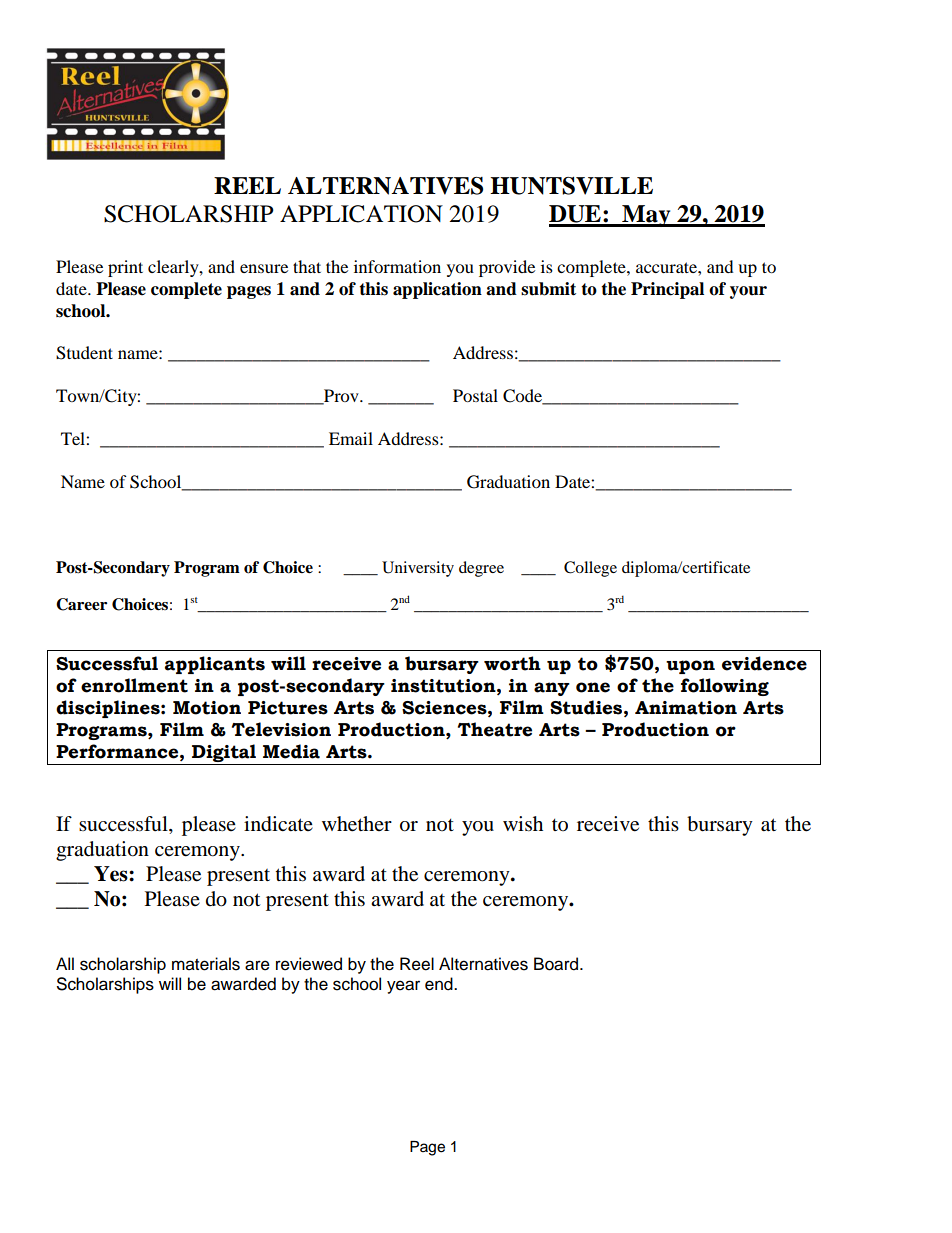 The width and height of the screenshot is (952, 1233). What do you see at coordinates (84, 353) in the screenshot?
I see `Student` at bounding box center [84, 353].
